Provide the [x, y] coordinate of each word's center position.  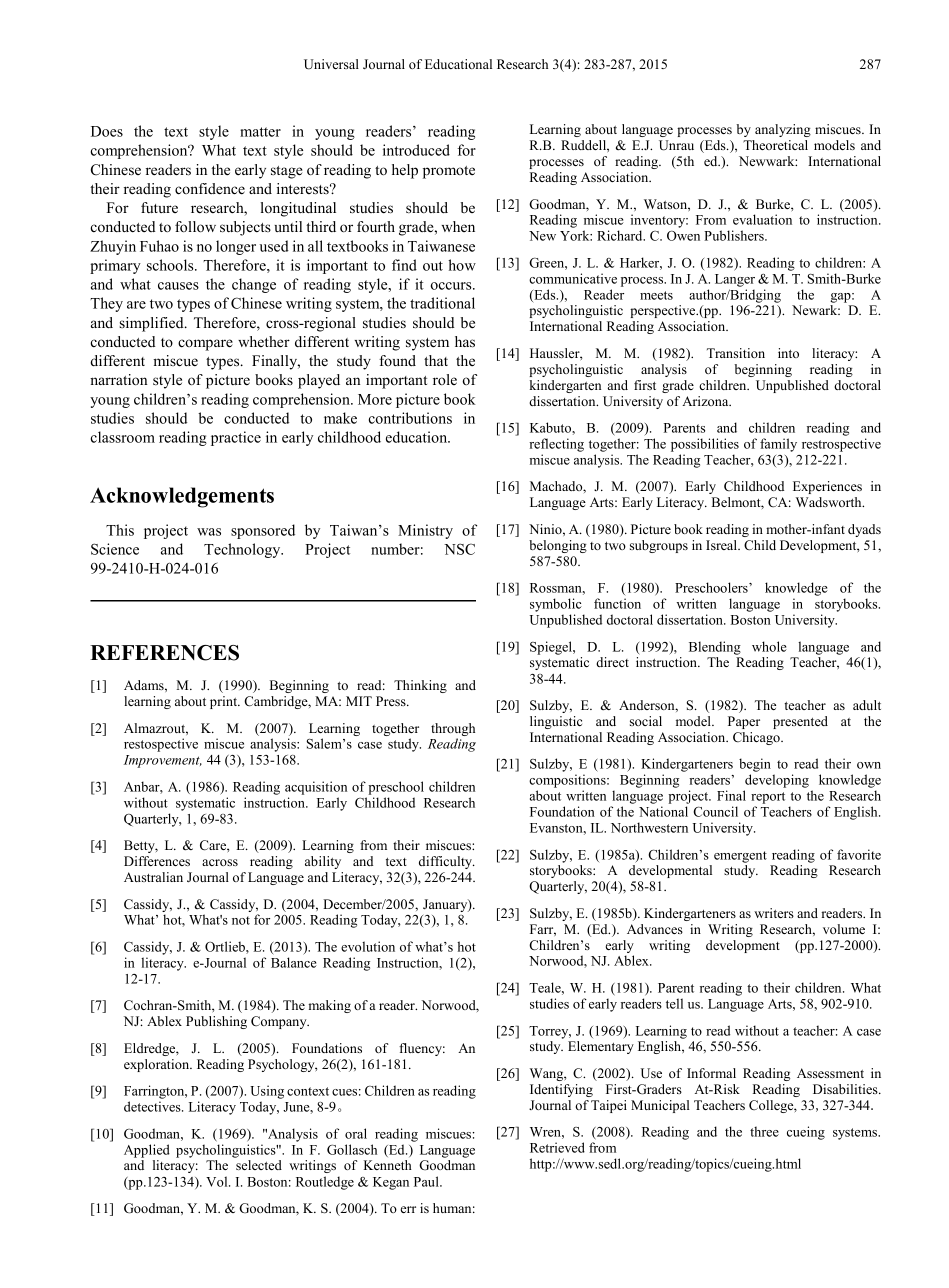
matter [260, 132]
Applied [147, 1151]
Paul [427, 1181]
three [764, 1131]
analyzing [783, 130]
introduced [416, 150]
